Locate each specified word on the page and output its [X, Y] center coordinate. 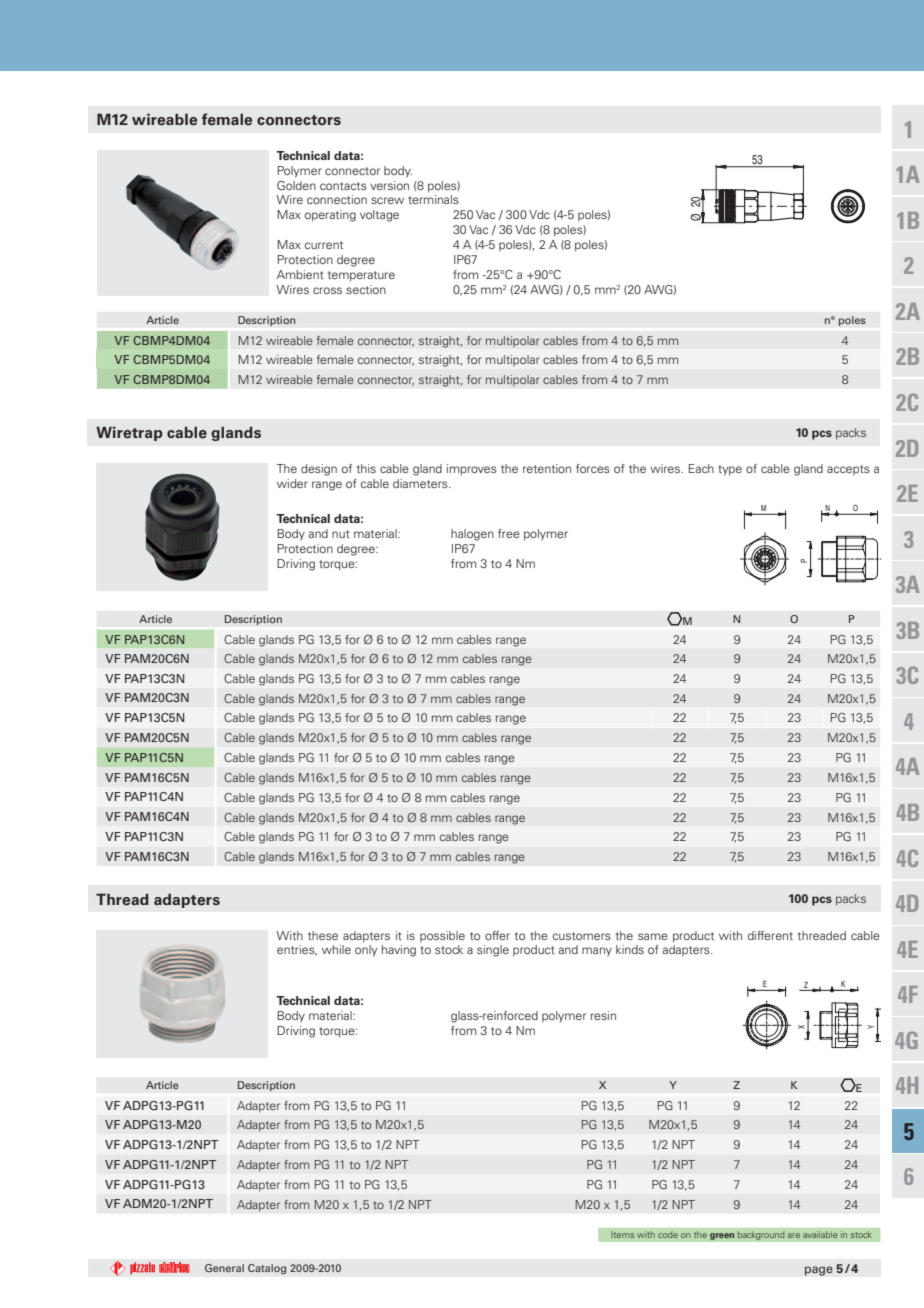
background [761, 1235]
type [730, 470]
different [770, 935]
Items [623, 1234]
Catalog [267, 1269]
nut [341, 534]
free [509, 533]
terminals [433, 199]
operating [330, 216]
